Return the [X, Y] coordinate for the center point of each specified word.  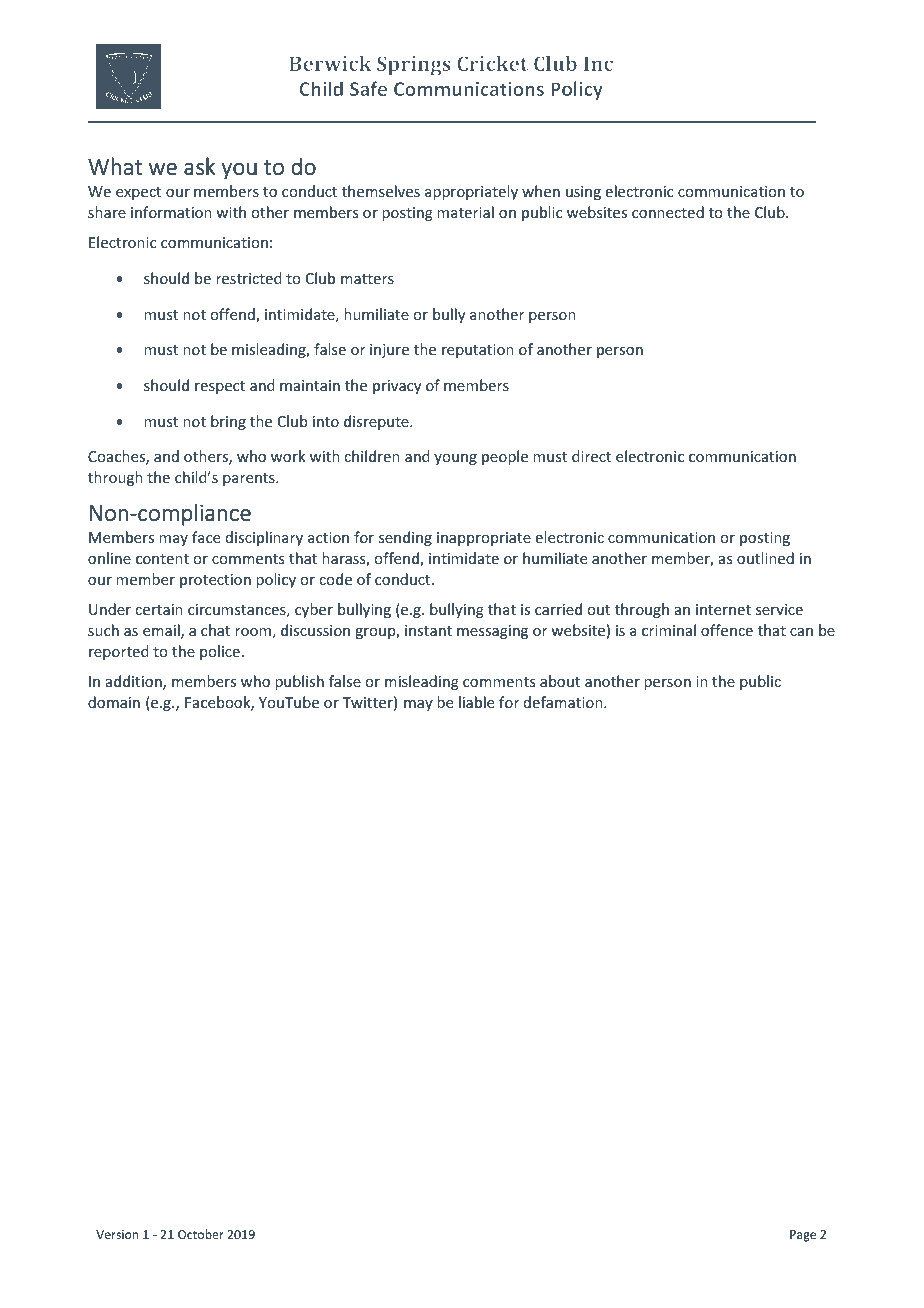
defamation [564, 702]
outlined [765, 558]
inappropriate [484, 539]
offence [727, 630]
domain [114, 702]
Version [117, 1234]
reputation [478, 351]
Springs [414, 66]
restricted [249, 278]
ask [200, 166]
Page [803, 1236]
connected [668, 212]
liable [476, 702]
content [162, 559]
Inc [598, 63]
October [201, 1234]
